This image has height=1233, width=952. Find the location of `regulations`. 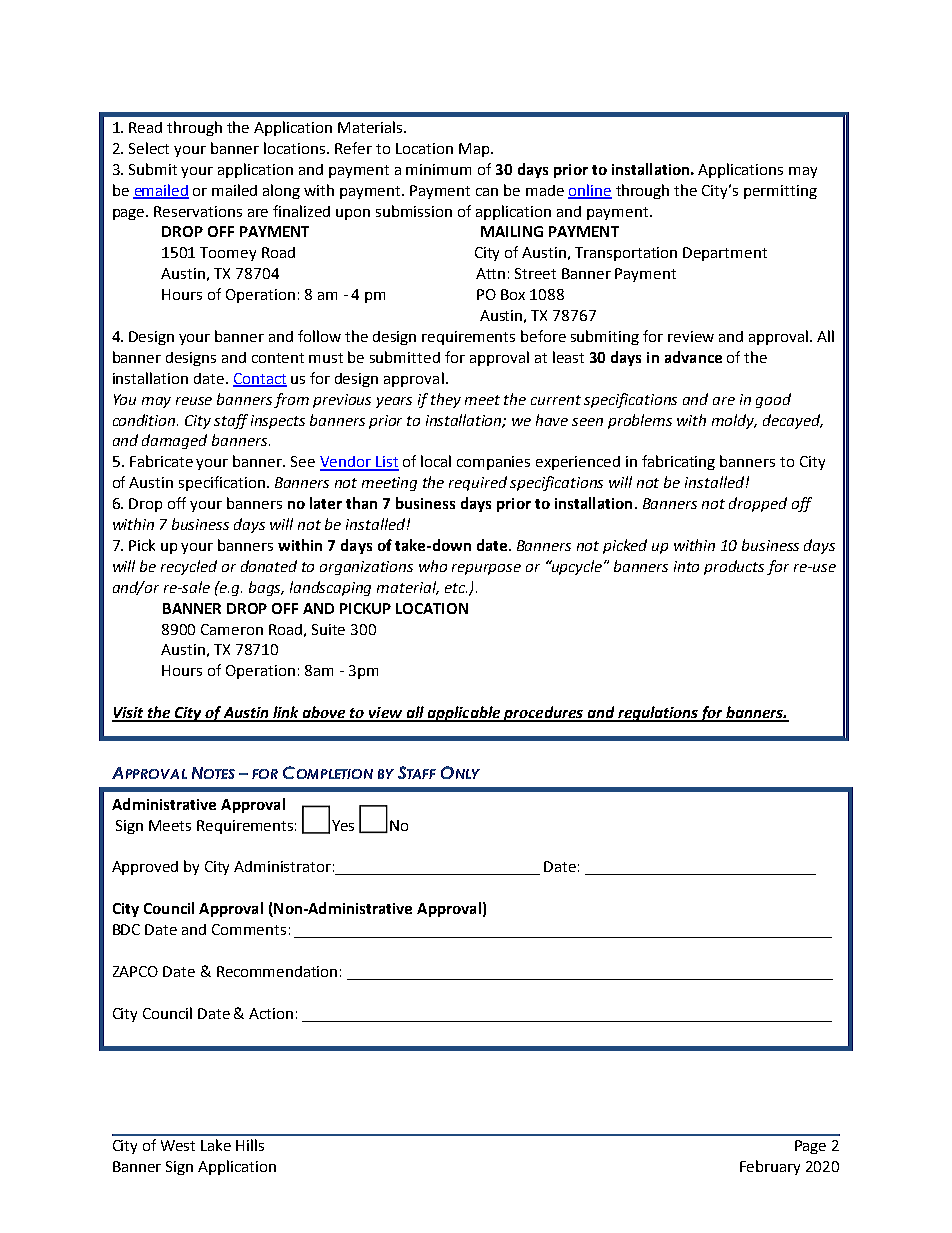

regulations is located at coordinates (658, 714).
